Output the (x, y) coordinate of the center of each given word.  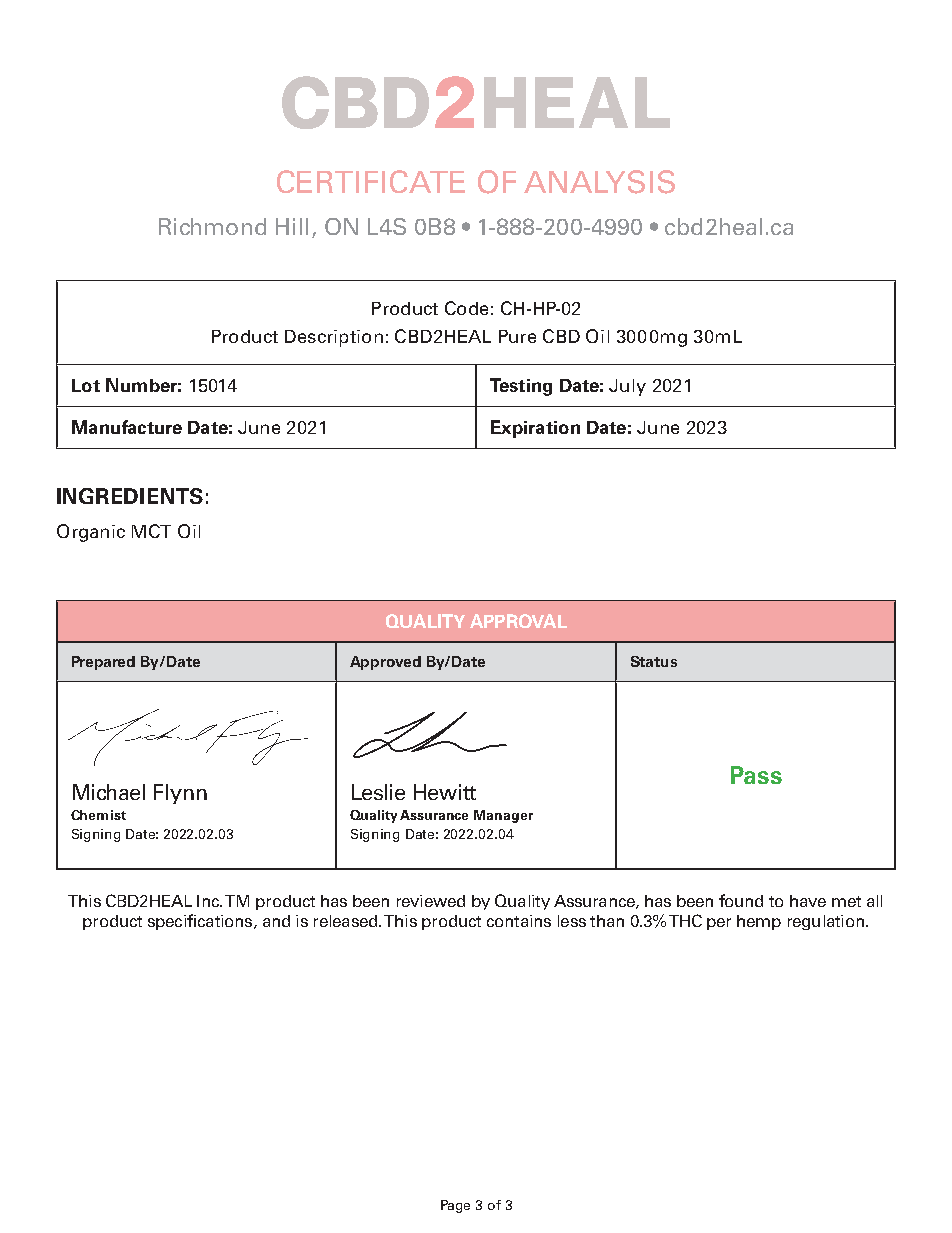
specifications (201, 922)
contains (519, 921)
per (719, 924)
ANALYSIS (599, 182)
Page (455, 1206)
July (627, 387)
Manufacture (127, 427)
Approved (385, 663)
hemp (759, 922)
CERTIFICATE (371, 181)
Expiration (535, 429)
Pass (756, 775)
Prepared (103, 663)
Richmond (212, 226)
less (572, 921)
